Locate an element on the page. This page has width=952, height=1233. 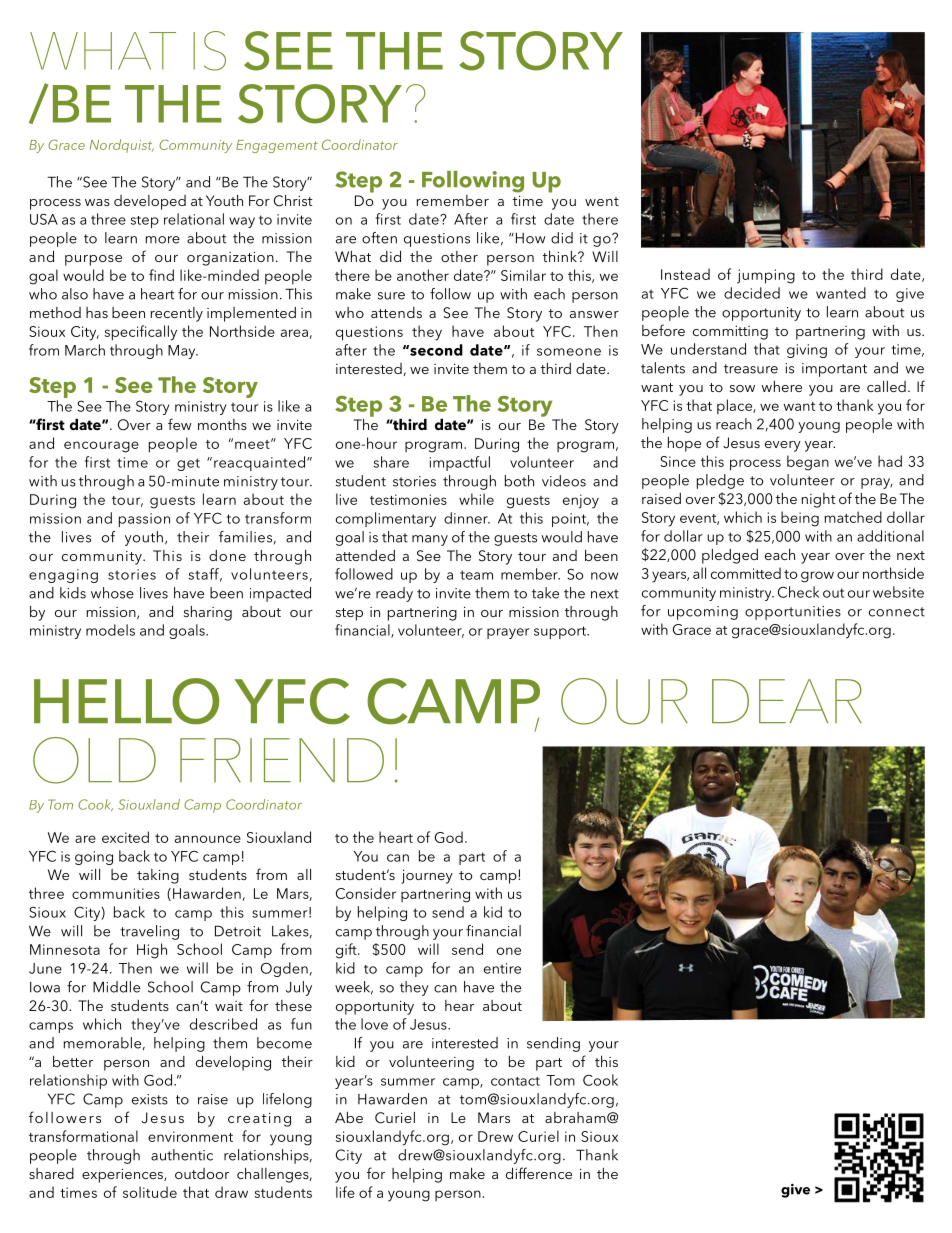
How is located at coordinates (529, 238).
